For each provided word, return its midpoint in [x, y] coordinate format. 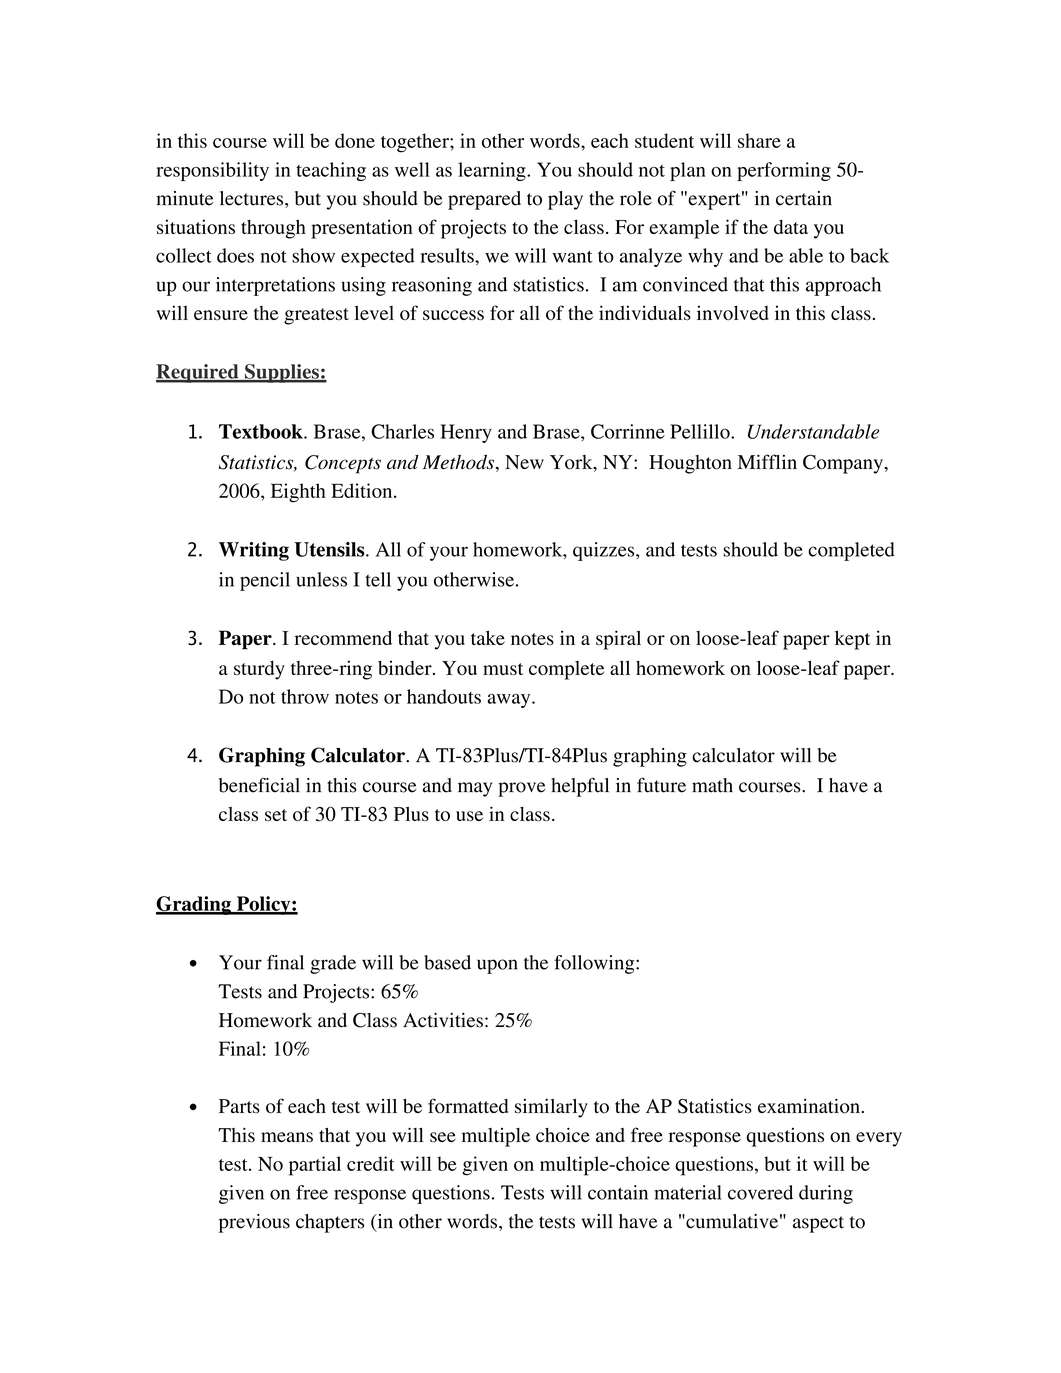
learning [493, 171]
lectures [253, 199]
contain [618, 1192]
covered [760, 1192]
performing [784, 171]
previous [254, 1223]
